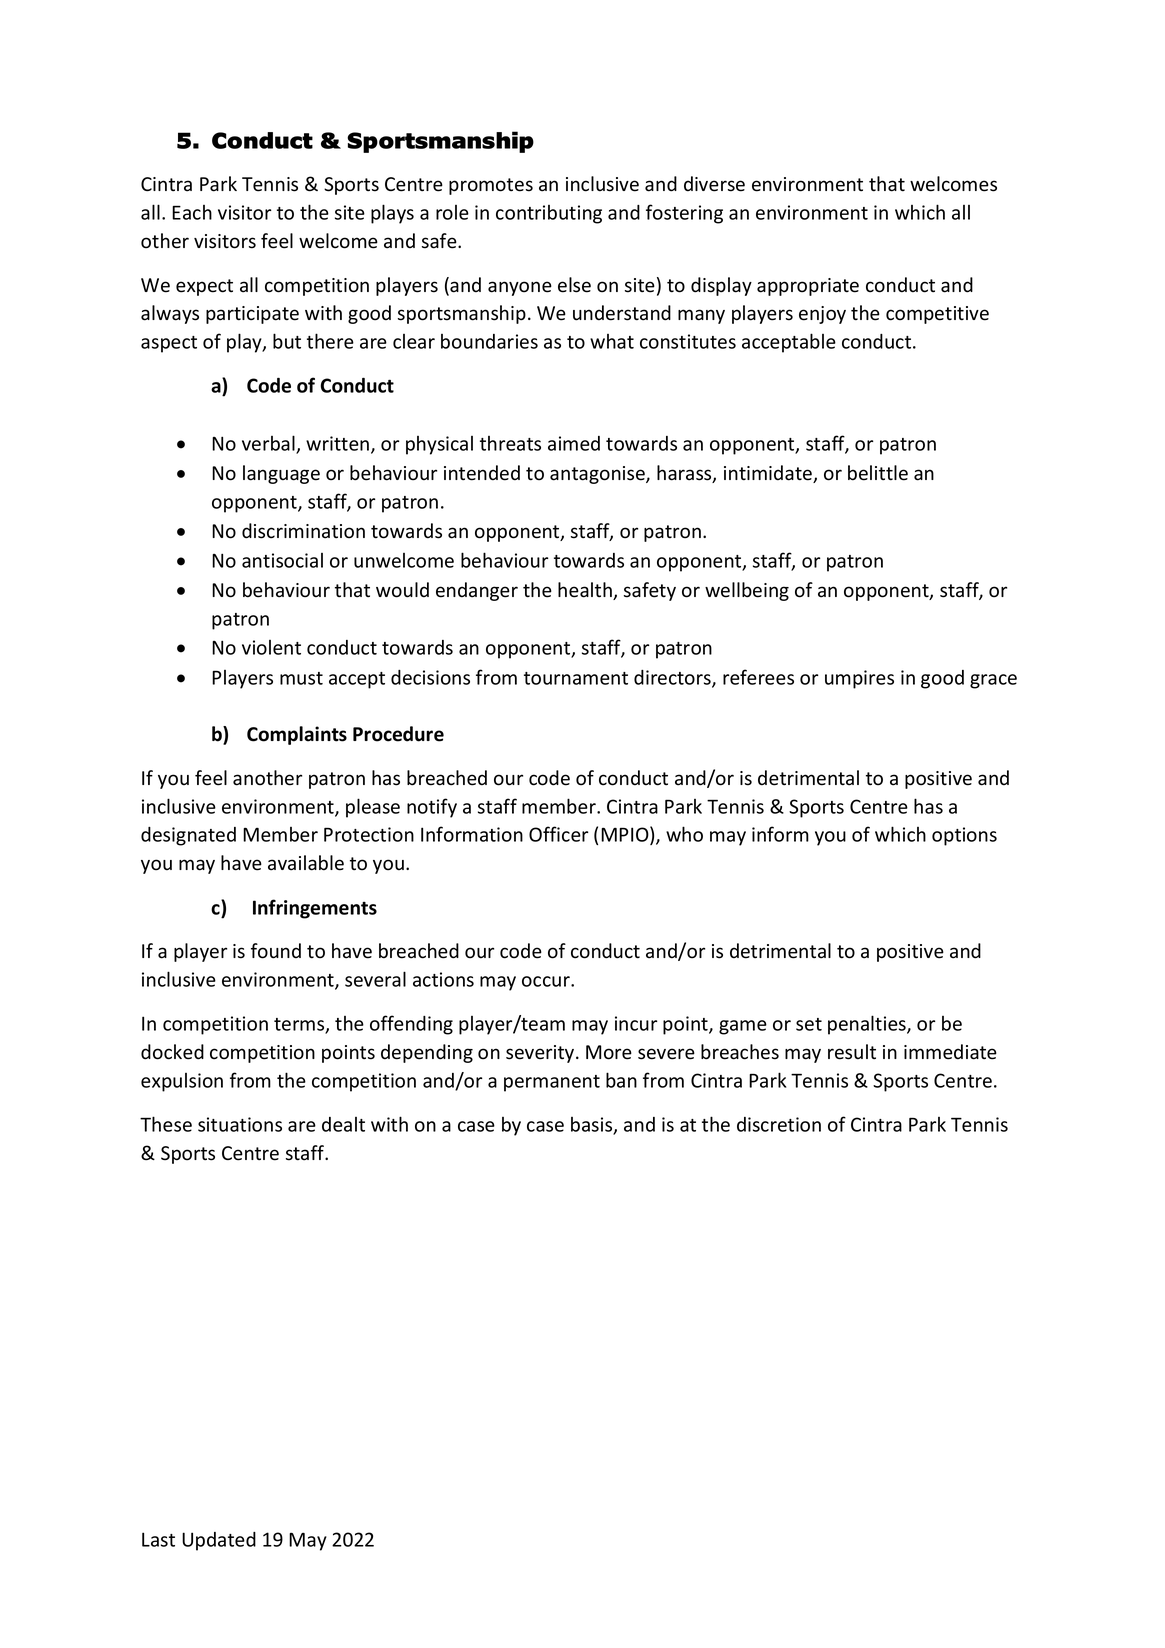 This screenshot has width=1165, height=1648. Describe the element at coordinates (559, 834) in the screenshot. I see `Officer` at that location.
